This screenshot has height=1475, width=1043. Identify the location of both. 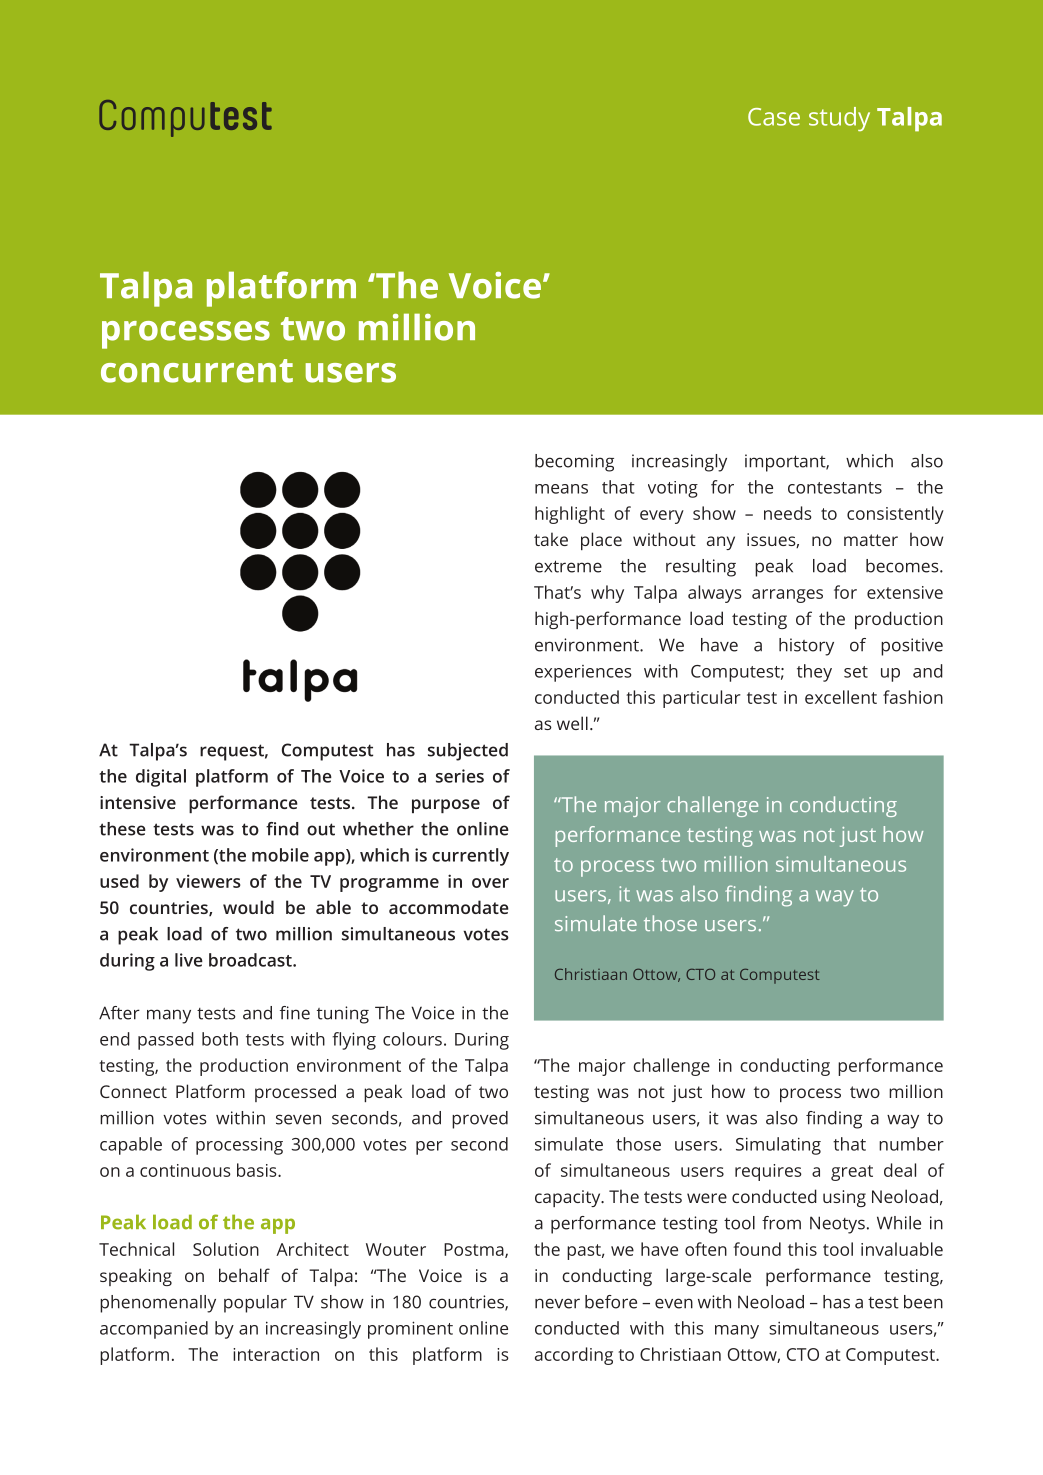
(220, 1039).
